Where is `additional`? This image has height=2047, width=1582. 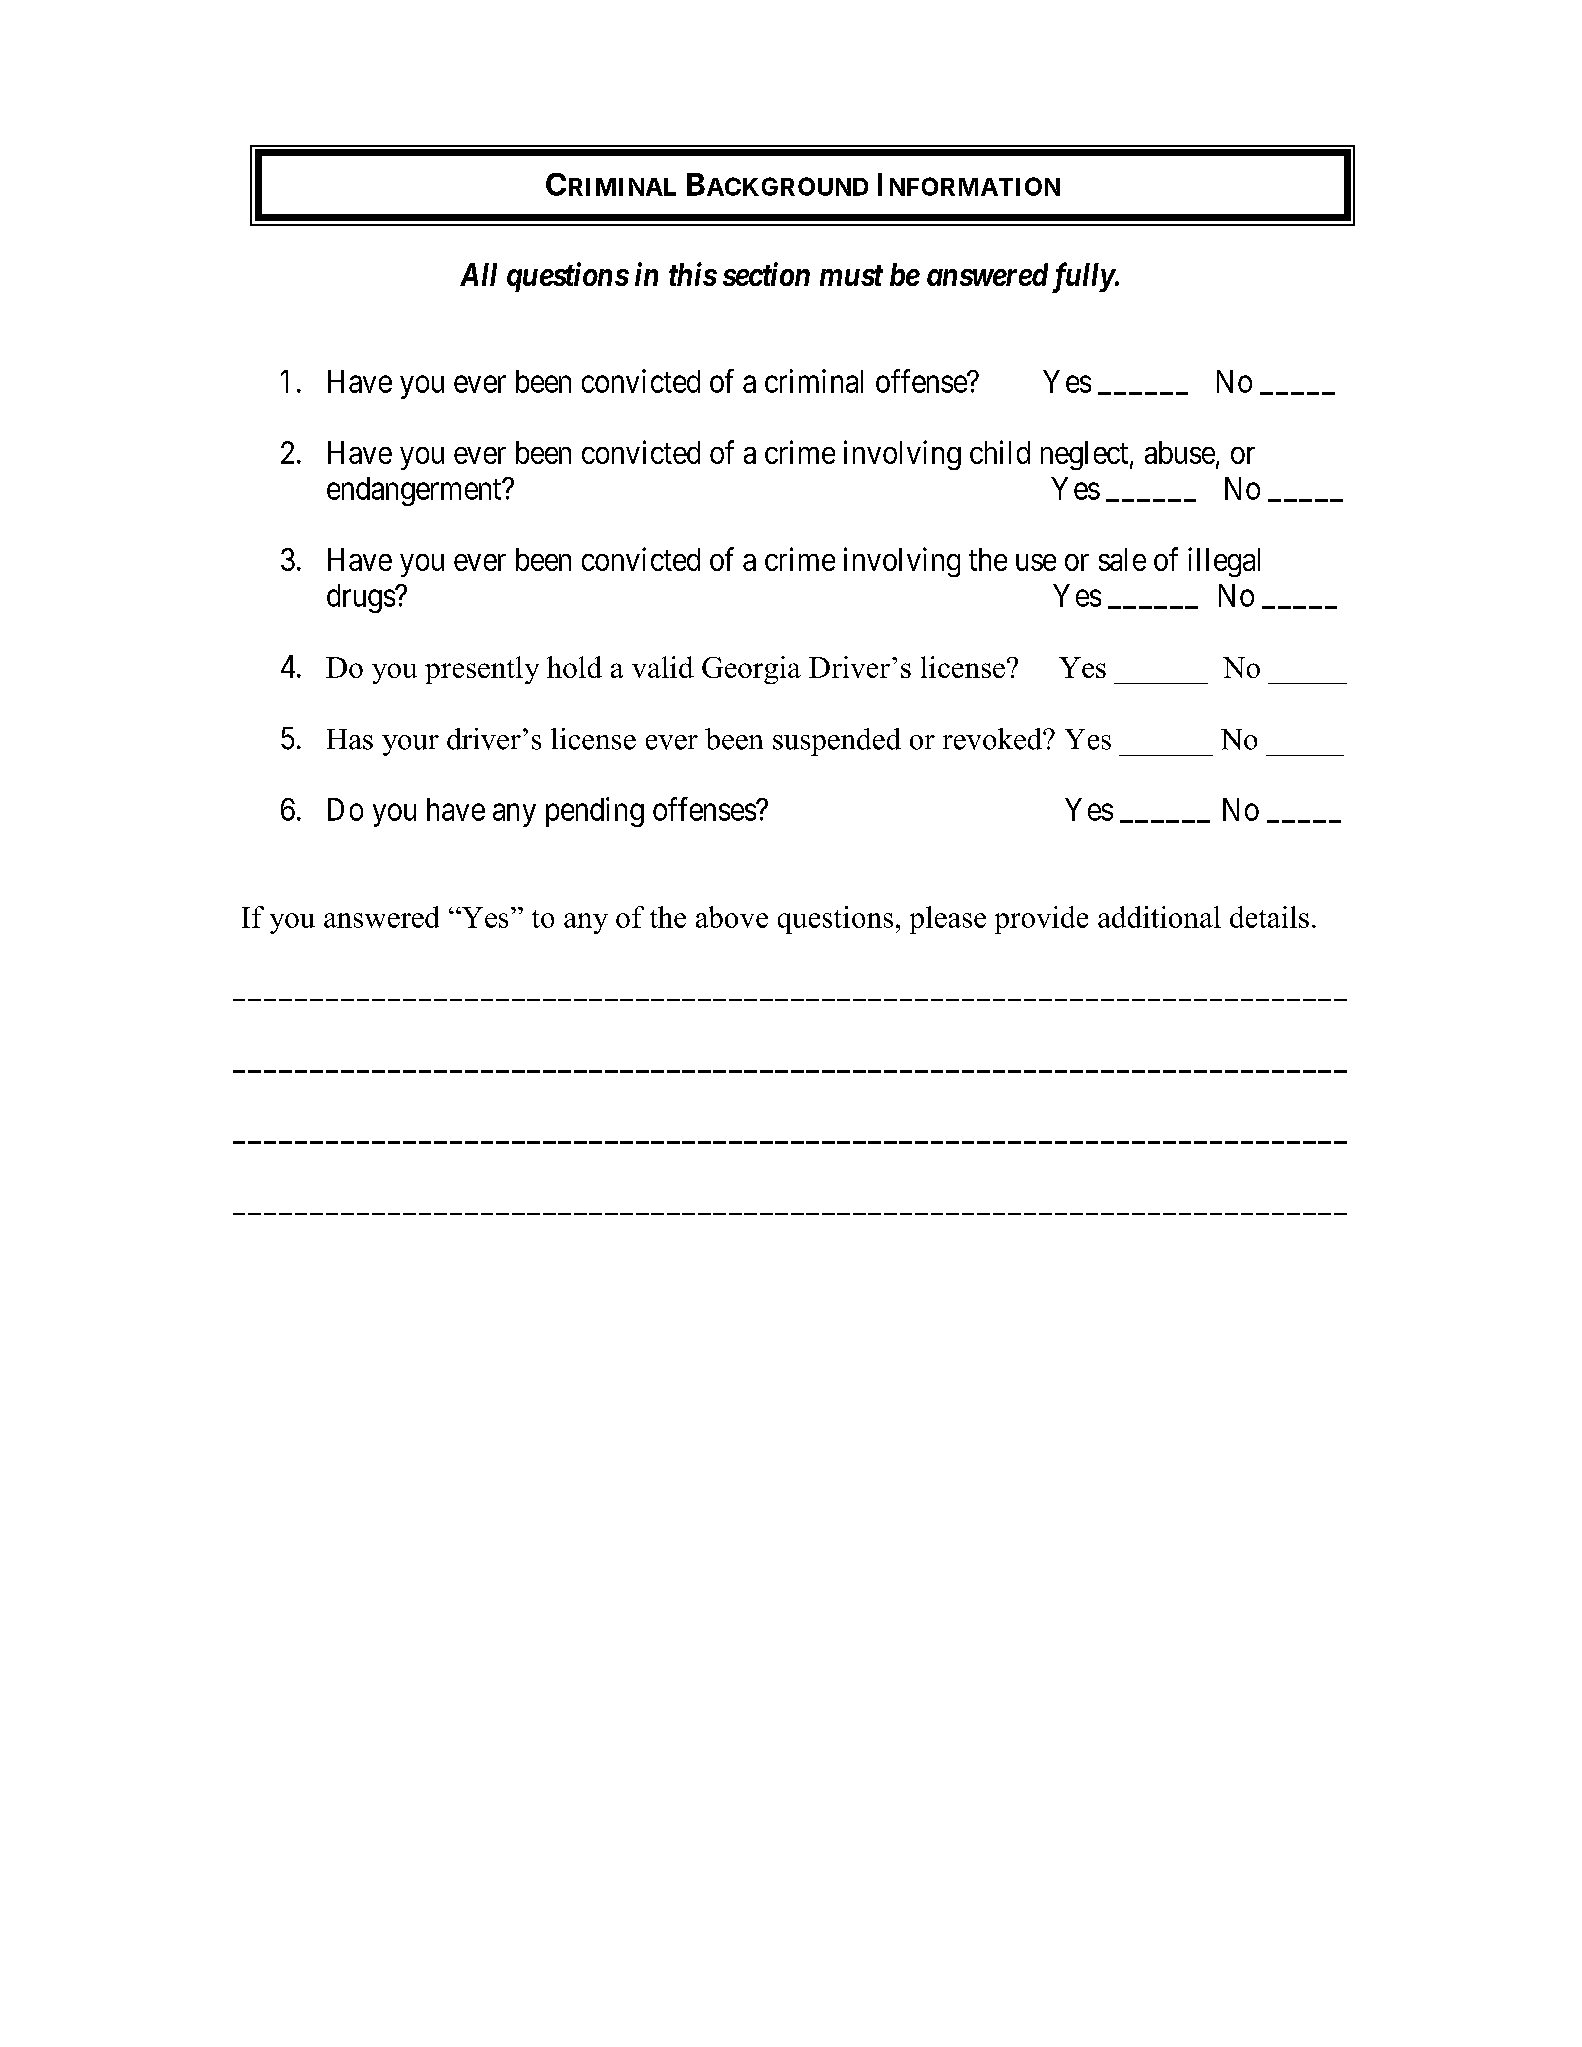 additional is located at coordinates (1159, 917).
